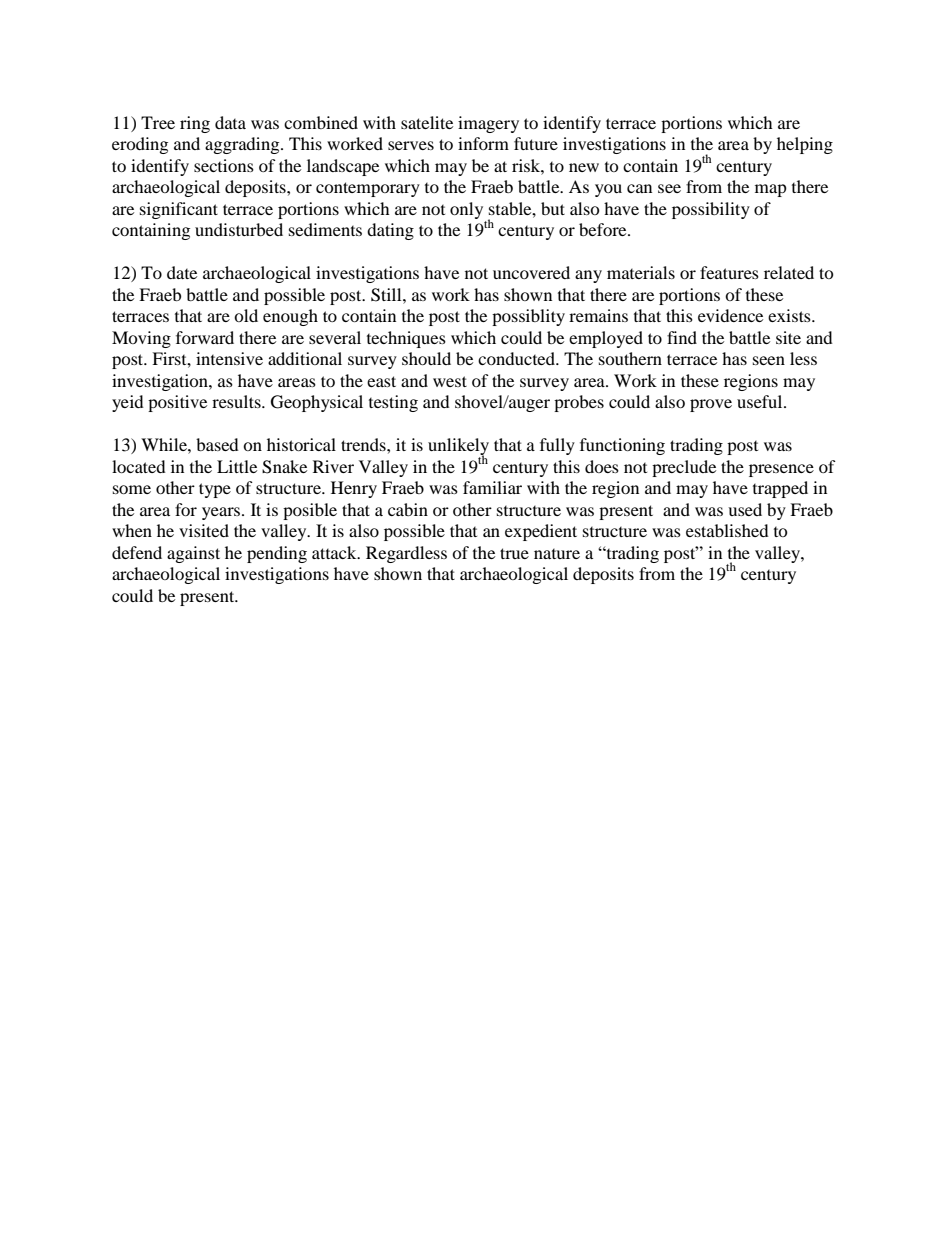 This page has width=952, height=1233. I want to click on helping, so click(805, 145).
